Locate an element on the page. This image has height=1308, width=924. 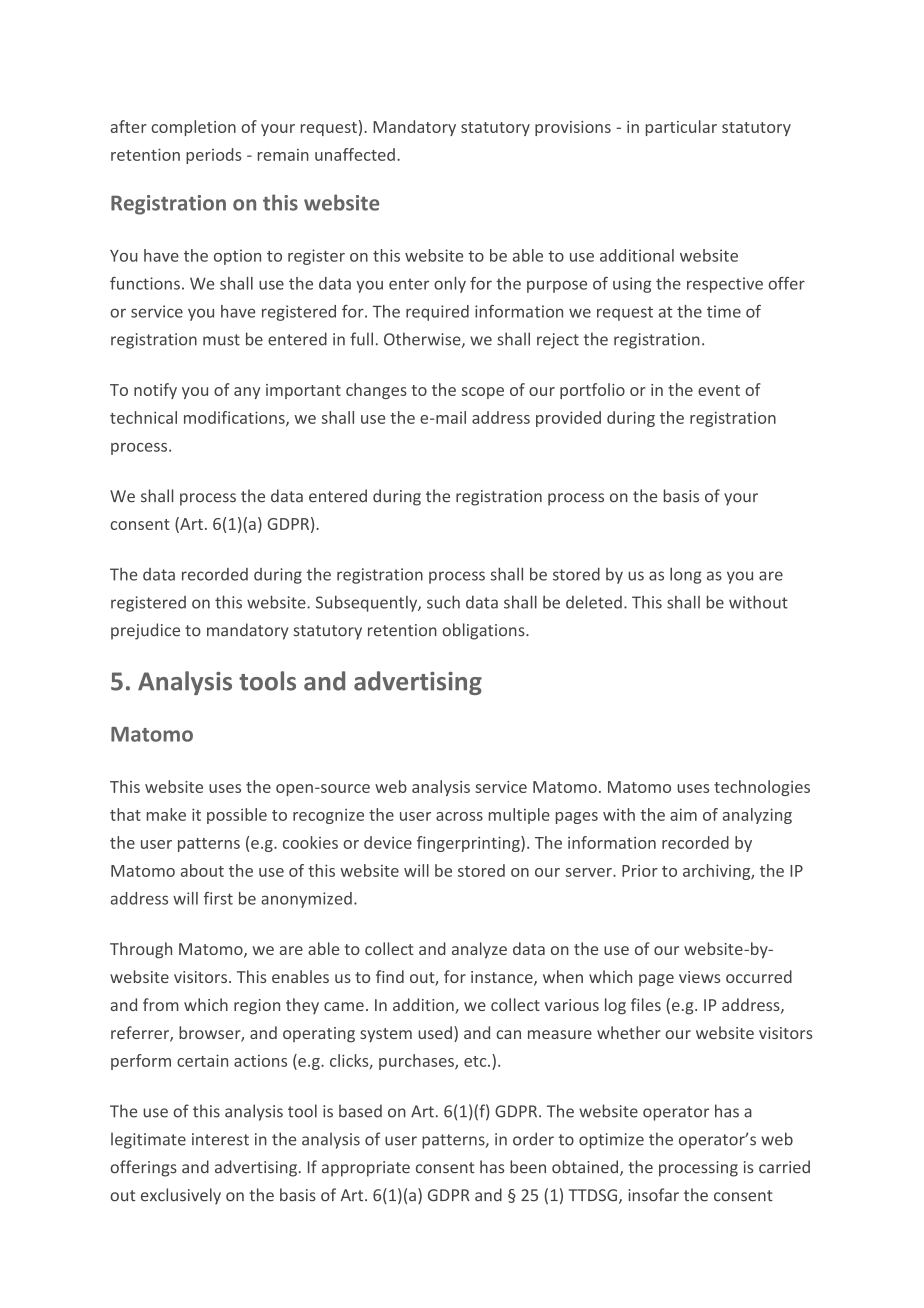
unaffected is located at coordinates (355, 154).
